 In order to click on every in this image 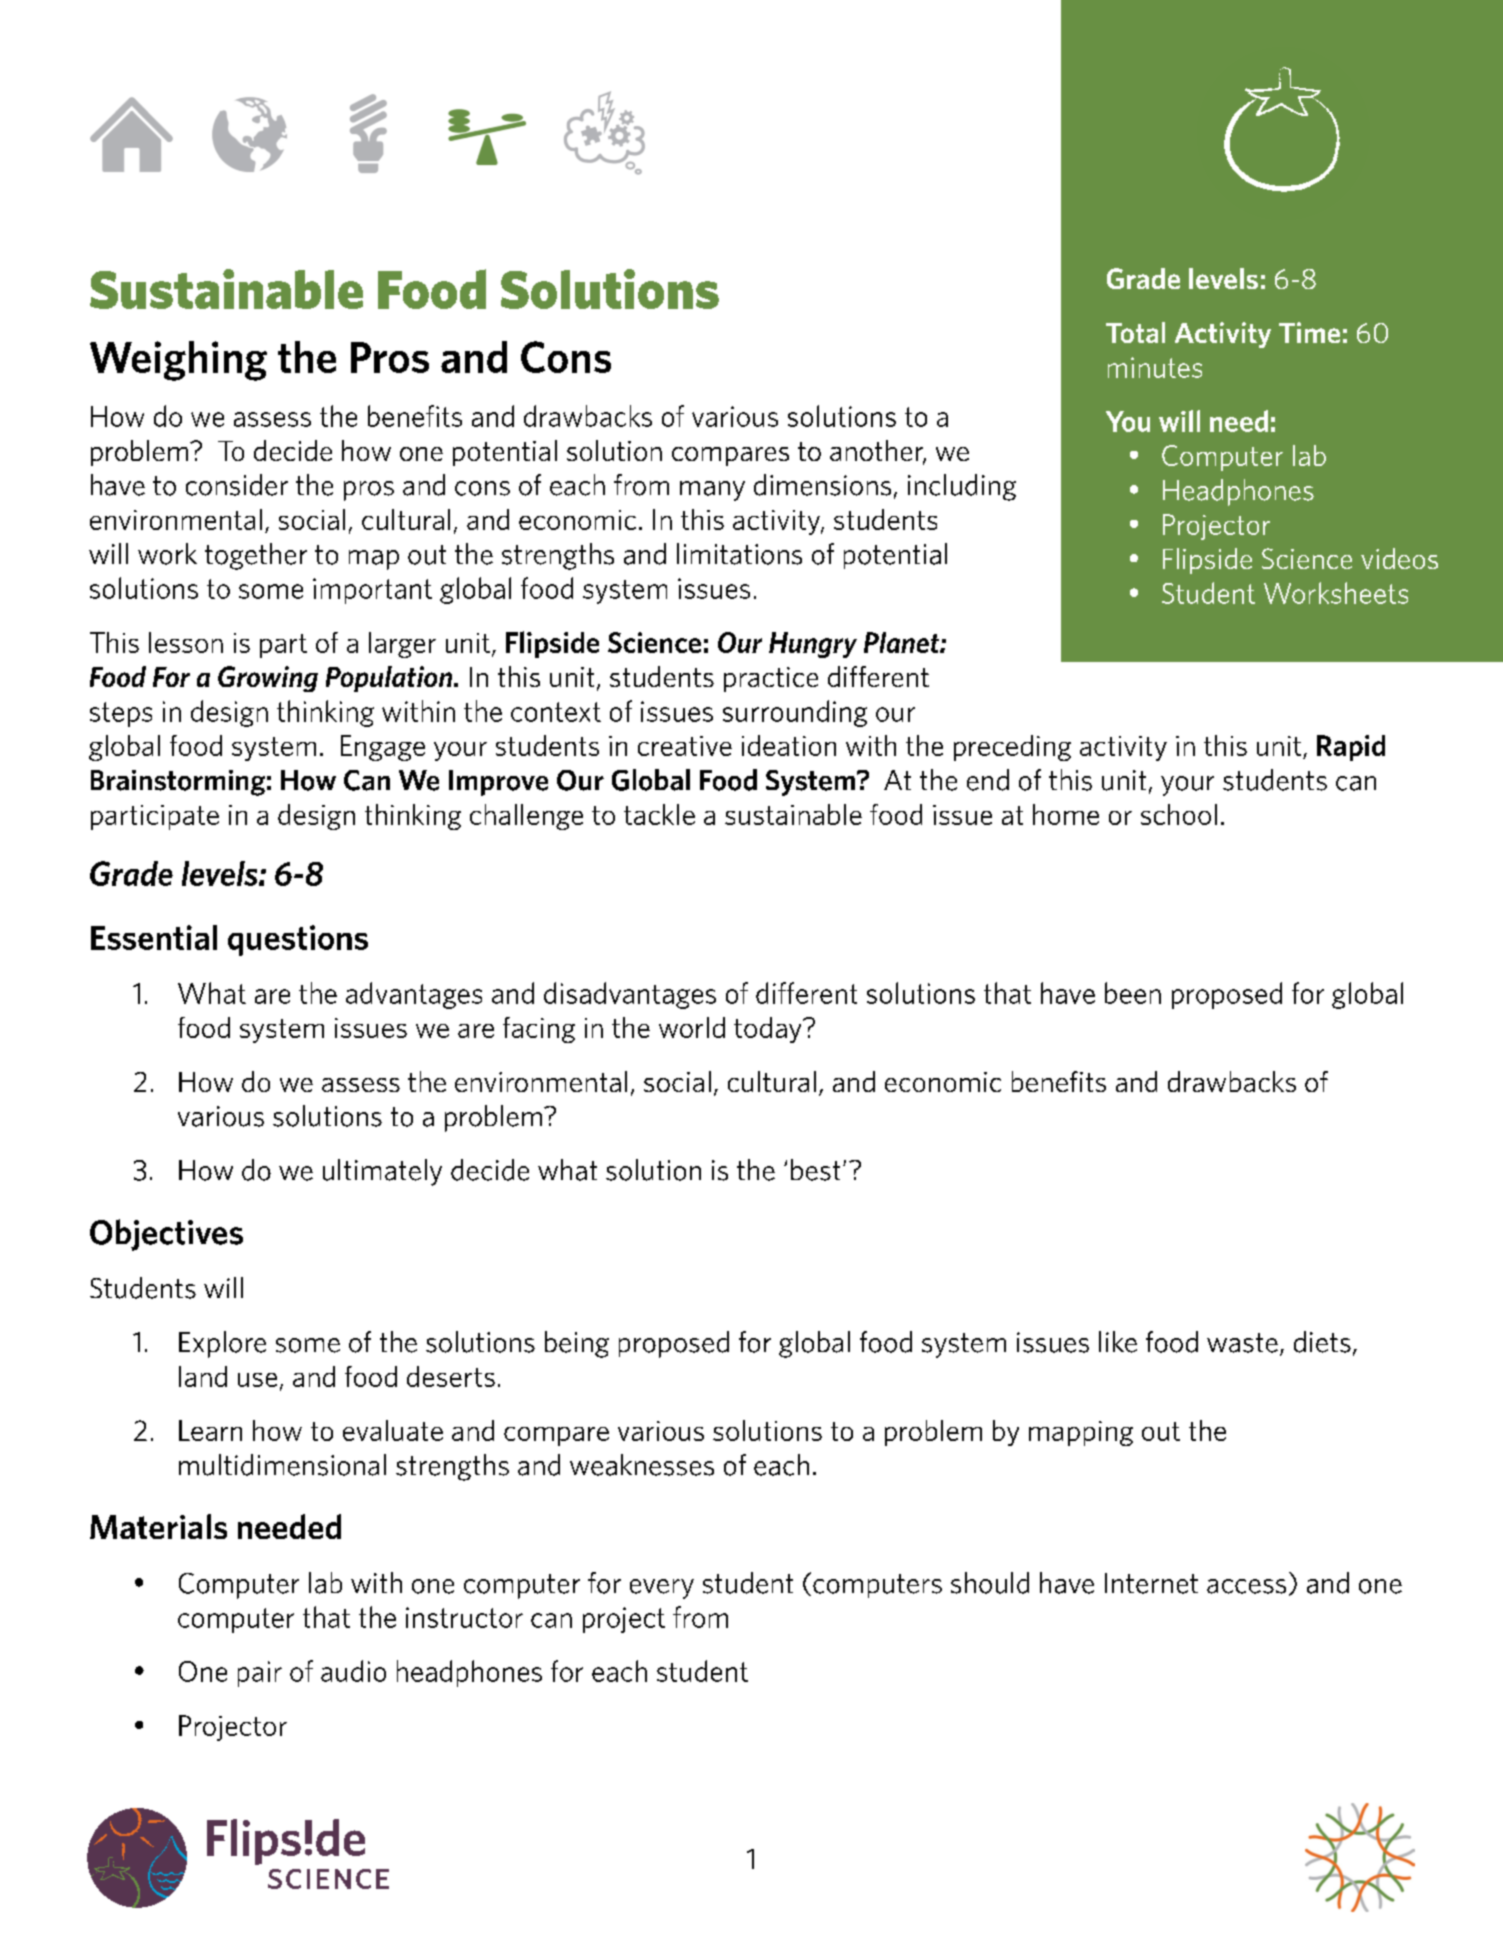, I will do `click(662, 1589)`.
